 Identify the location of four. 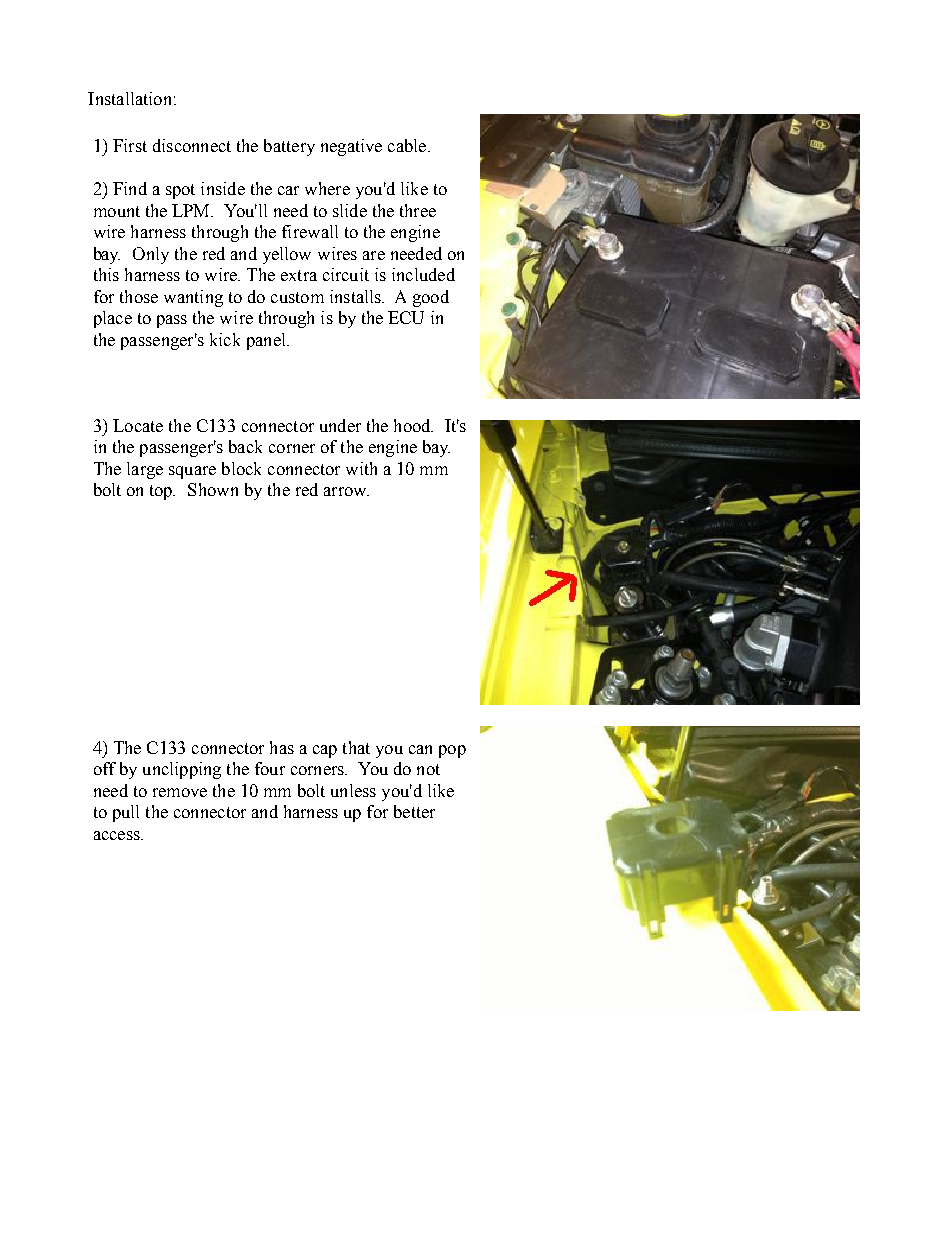
(270, 768).
